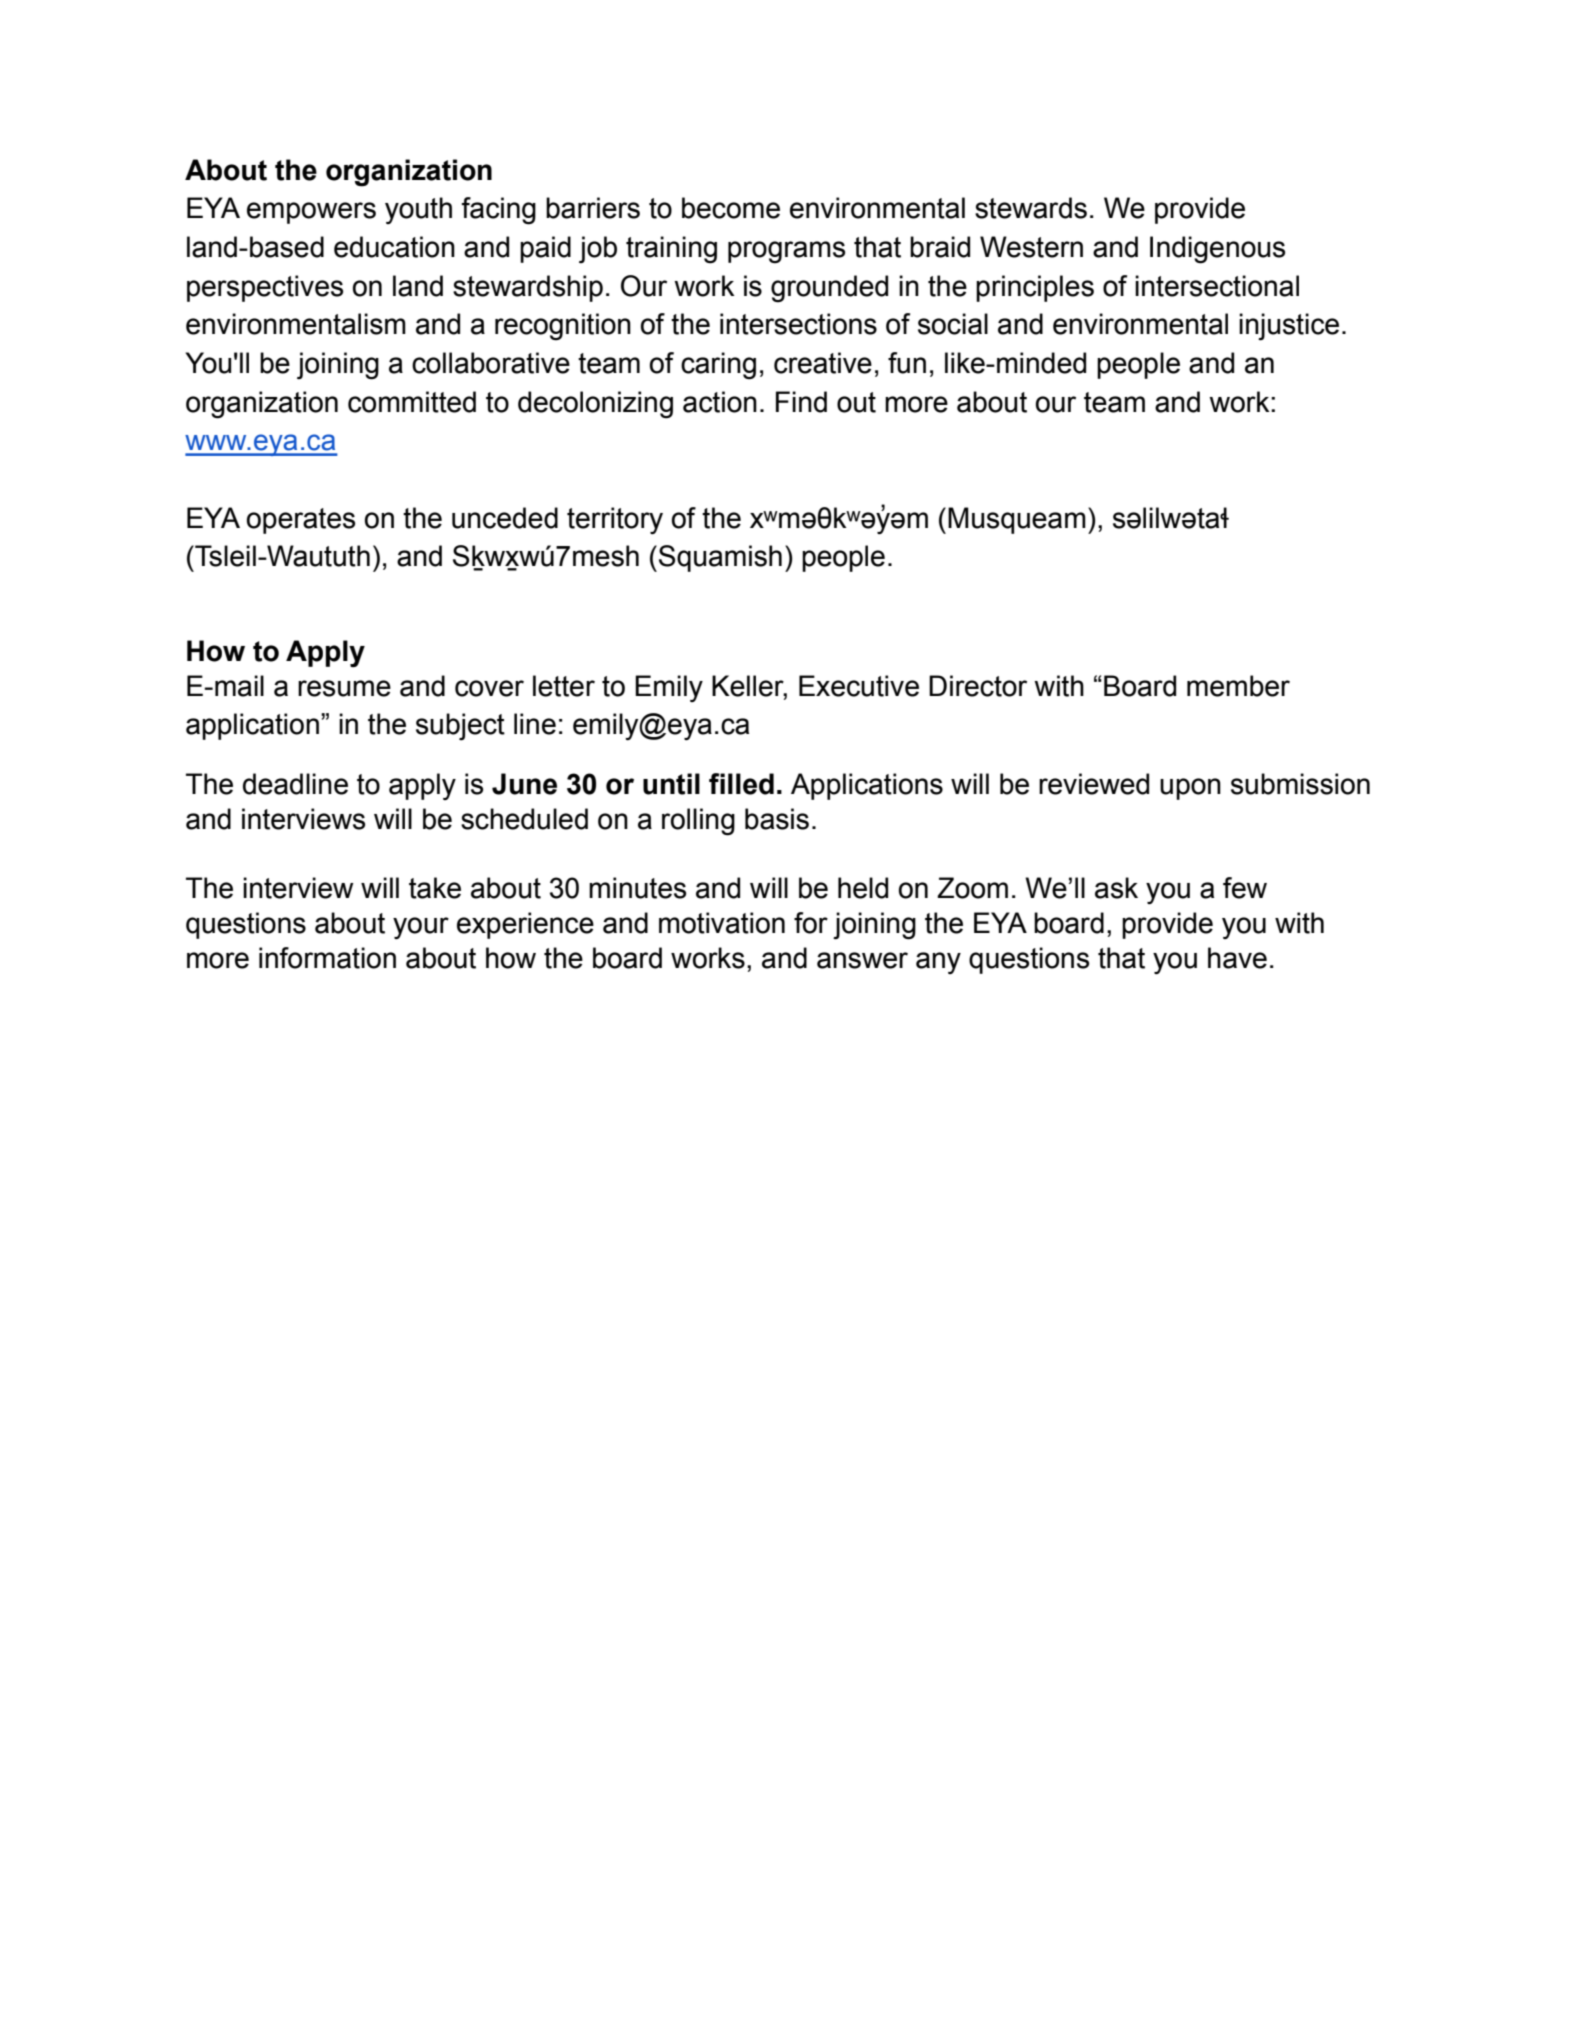 The height and width of the image is (2040, 1576). I want to click on territory, so click(615, 520).
